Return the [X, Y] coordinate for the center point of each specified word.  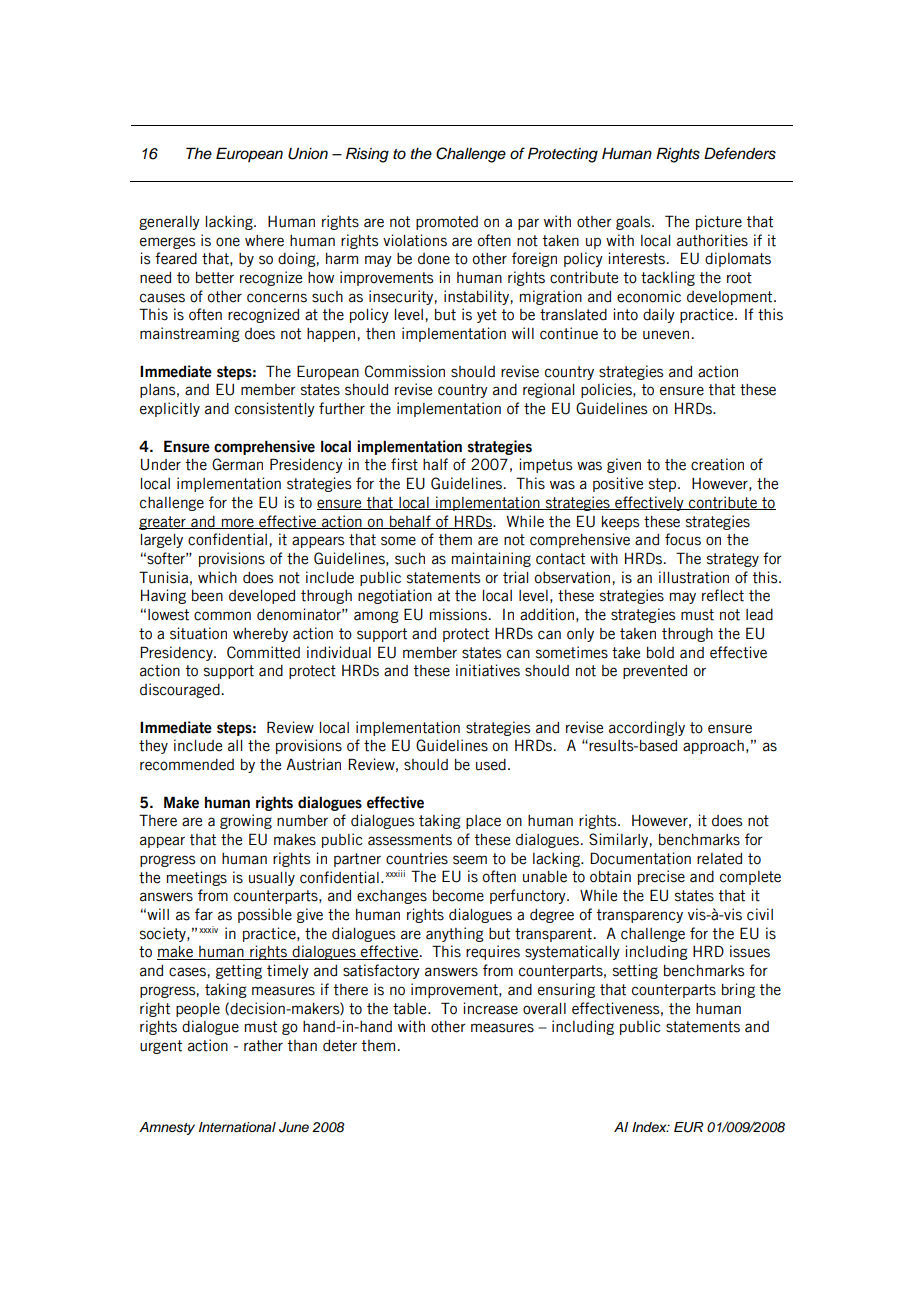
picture [719, 222]
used [491, 765]
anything [455, 934]
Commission [405, 371]
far [204, 914]
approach [713, 747]
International [237, 1127]
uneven [666, 335]
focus [683, 539]
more [237, 523]
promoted [447, 223]
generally [169, 223]
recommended [187, 765]
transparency [640, 916]
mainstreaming [190, 334]
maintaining [491, 559]
